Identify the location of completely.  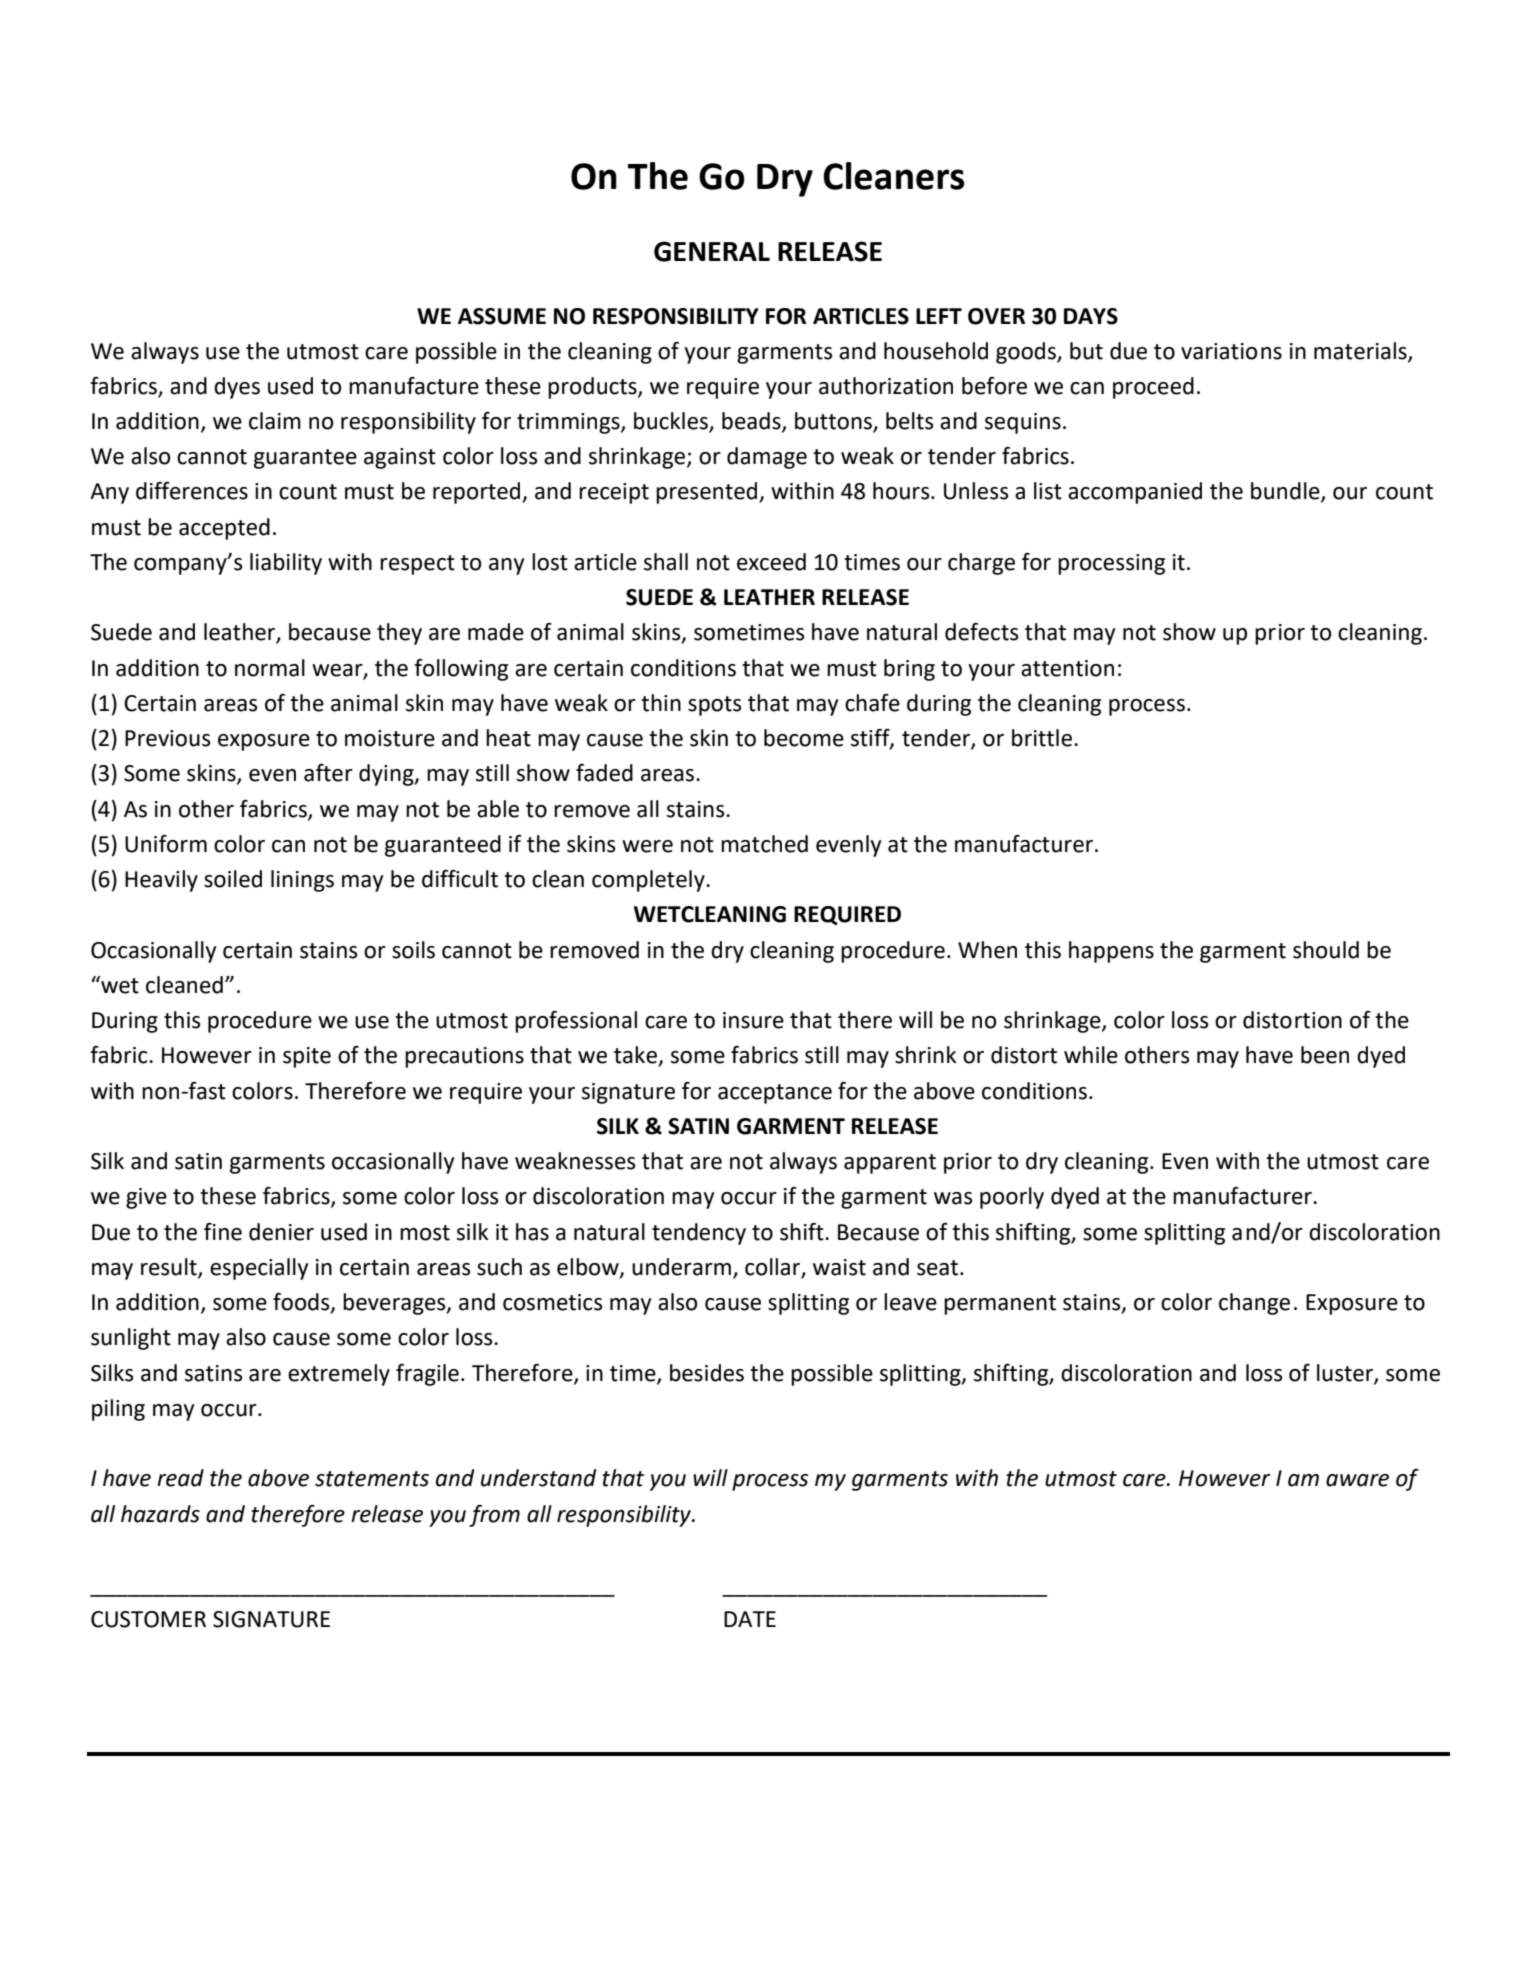
(649, 881).
